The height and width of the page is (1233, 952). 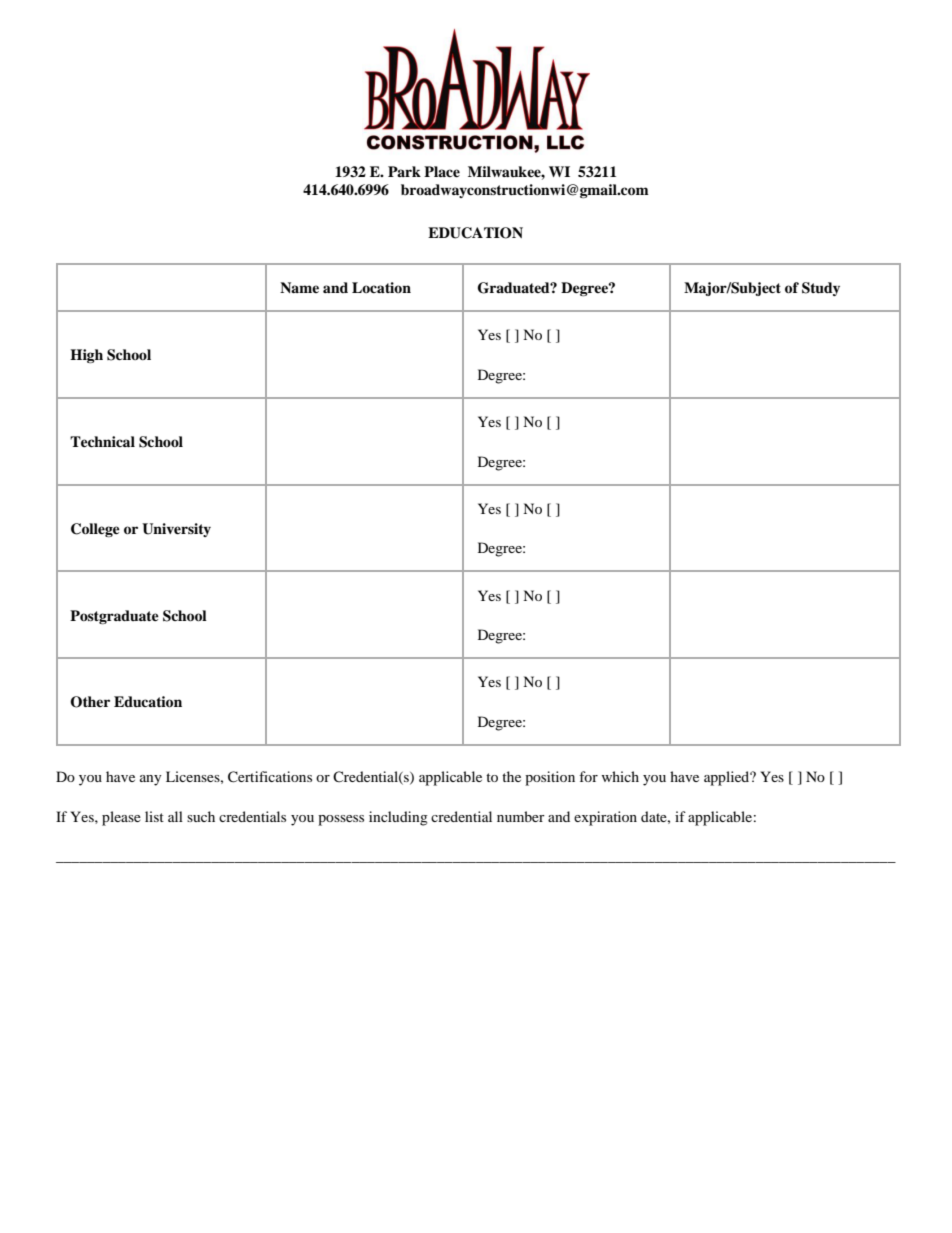 I want to click on College, so click(x=95, y=530).
